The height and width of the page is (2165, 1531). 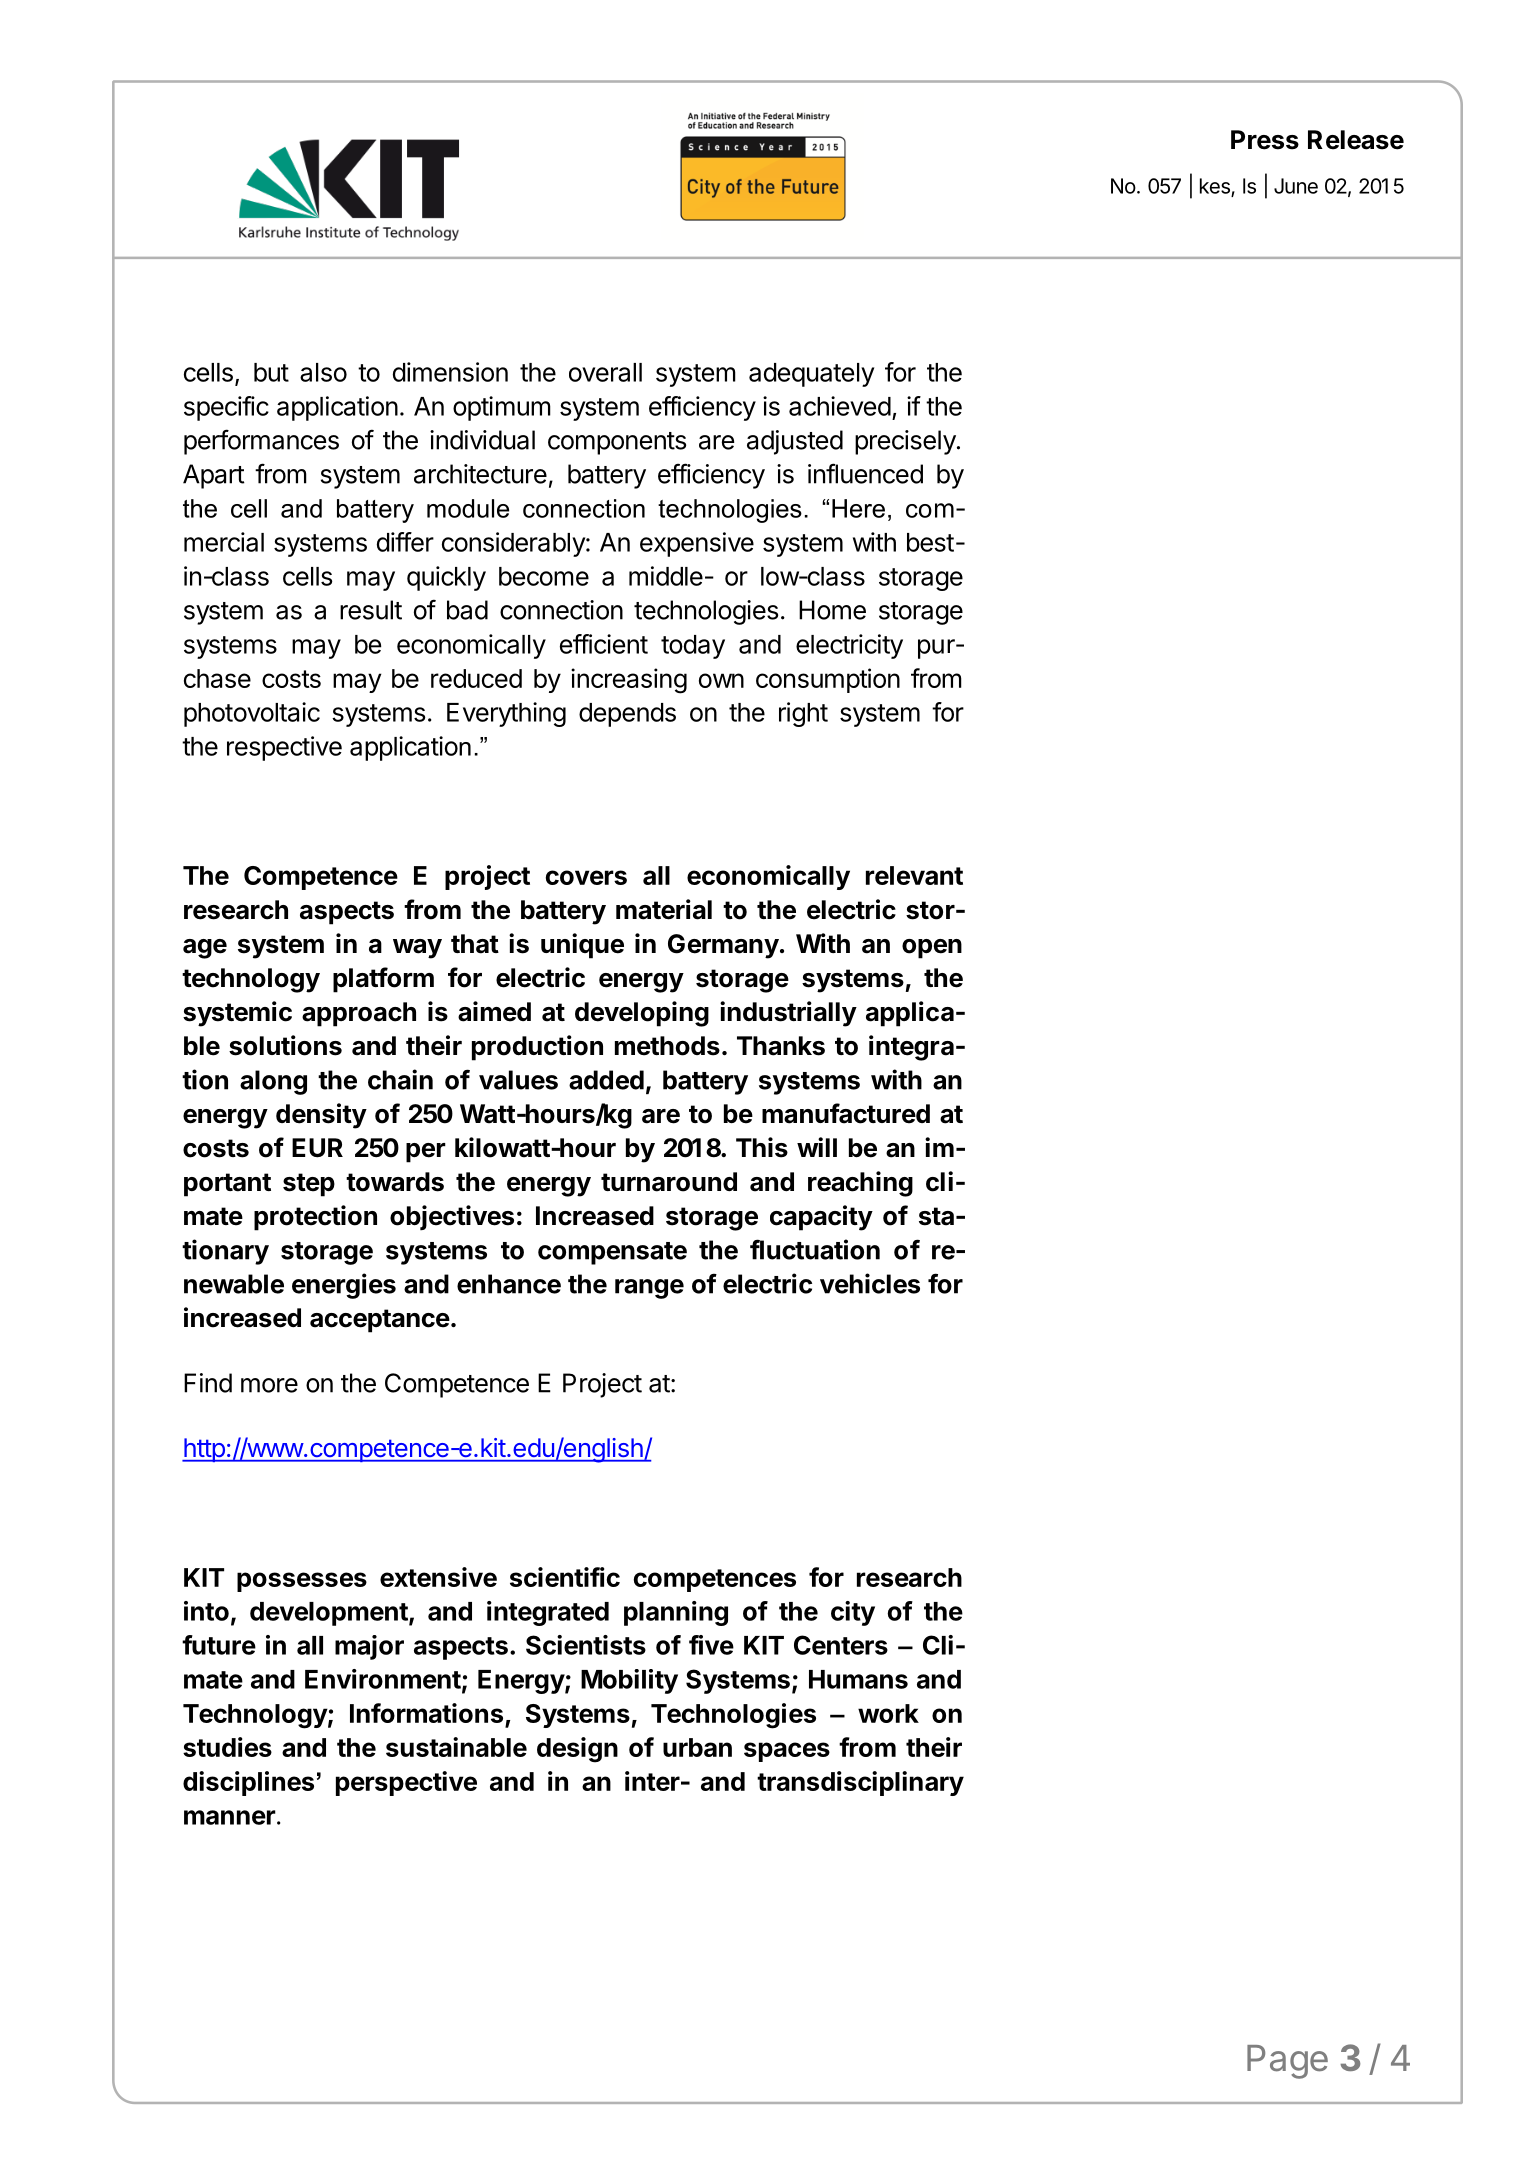 What do you see at coordinates (230, 1817) in the page?
I see `manner` at bounding box center [230, 1817].
